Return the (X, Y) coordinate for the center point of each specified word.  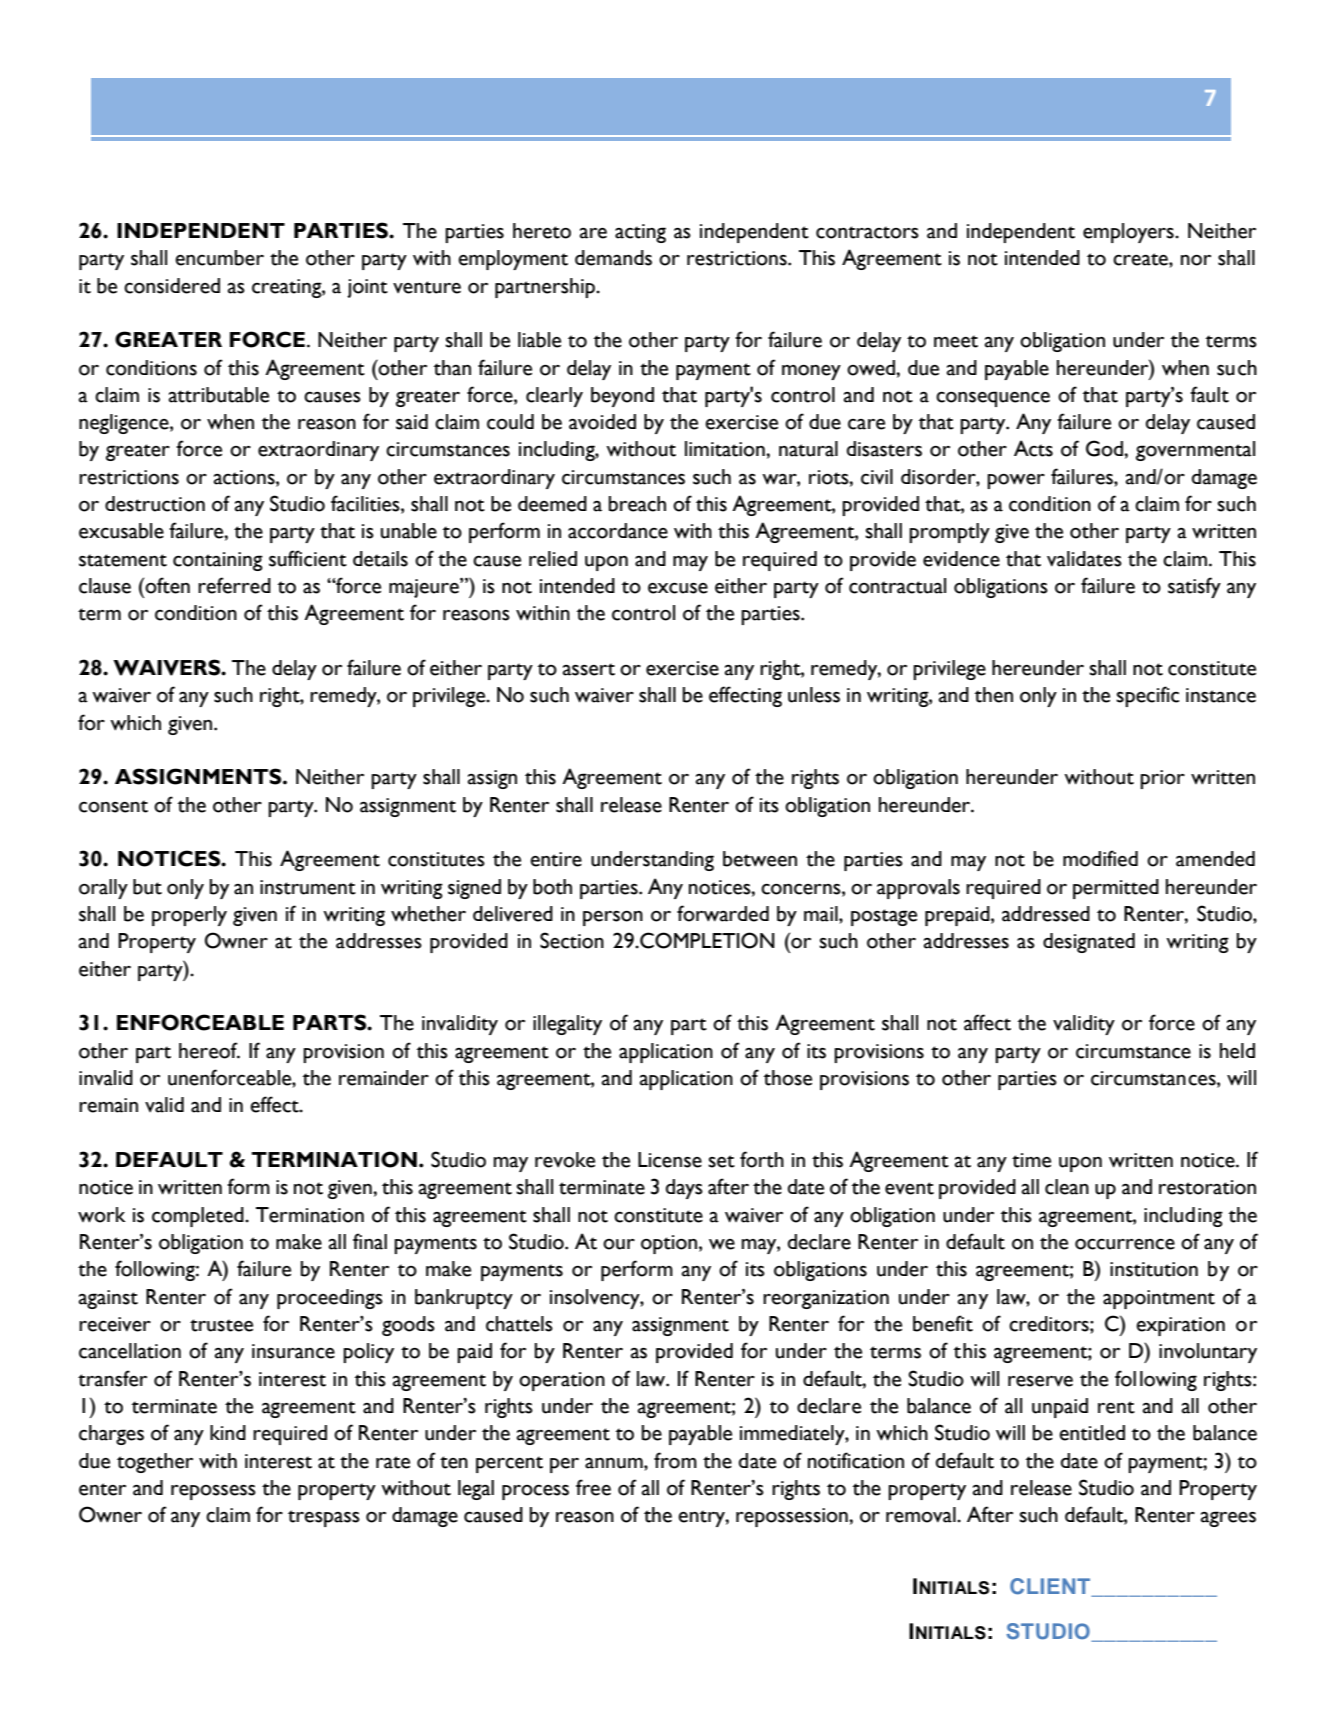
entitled (1092, 1433)
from (675, 1460)
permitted (1116, 889)
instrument (308, 887)
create (1141, 259)
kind (228, 1432)
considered (172, 286)
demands (613, 258)
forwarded (723, 913)
